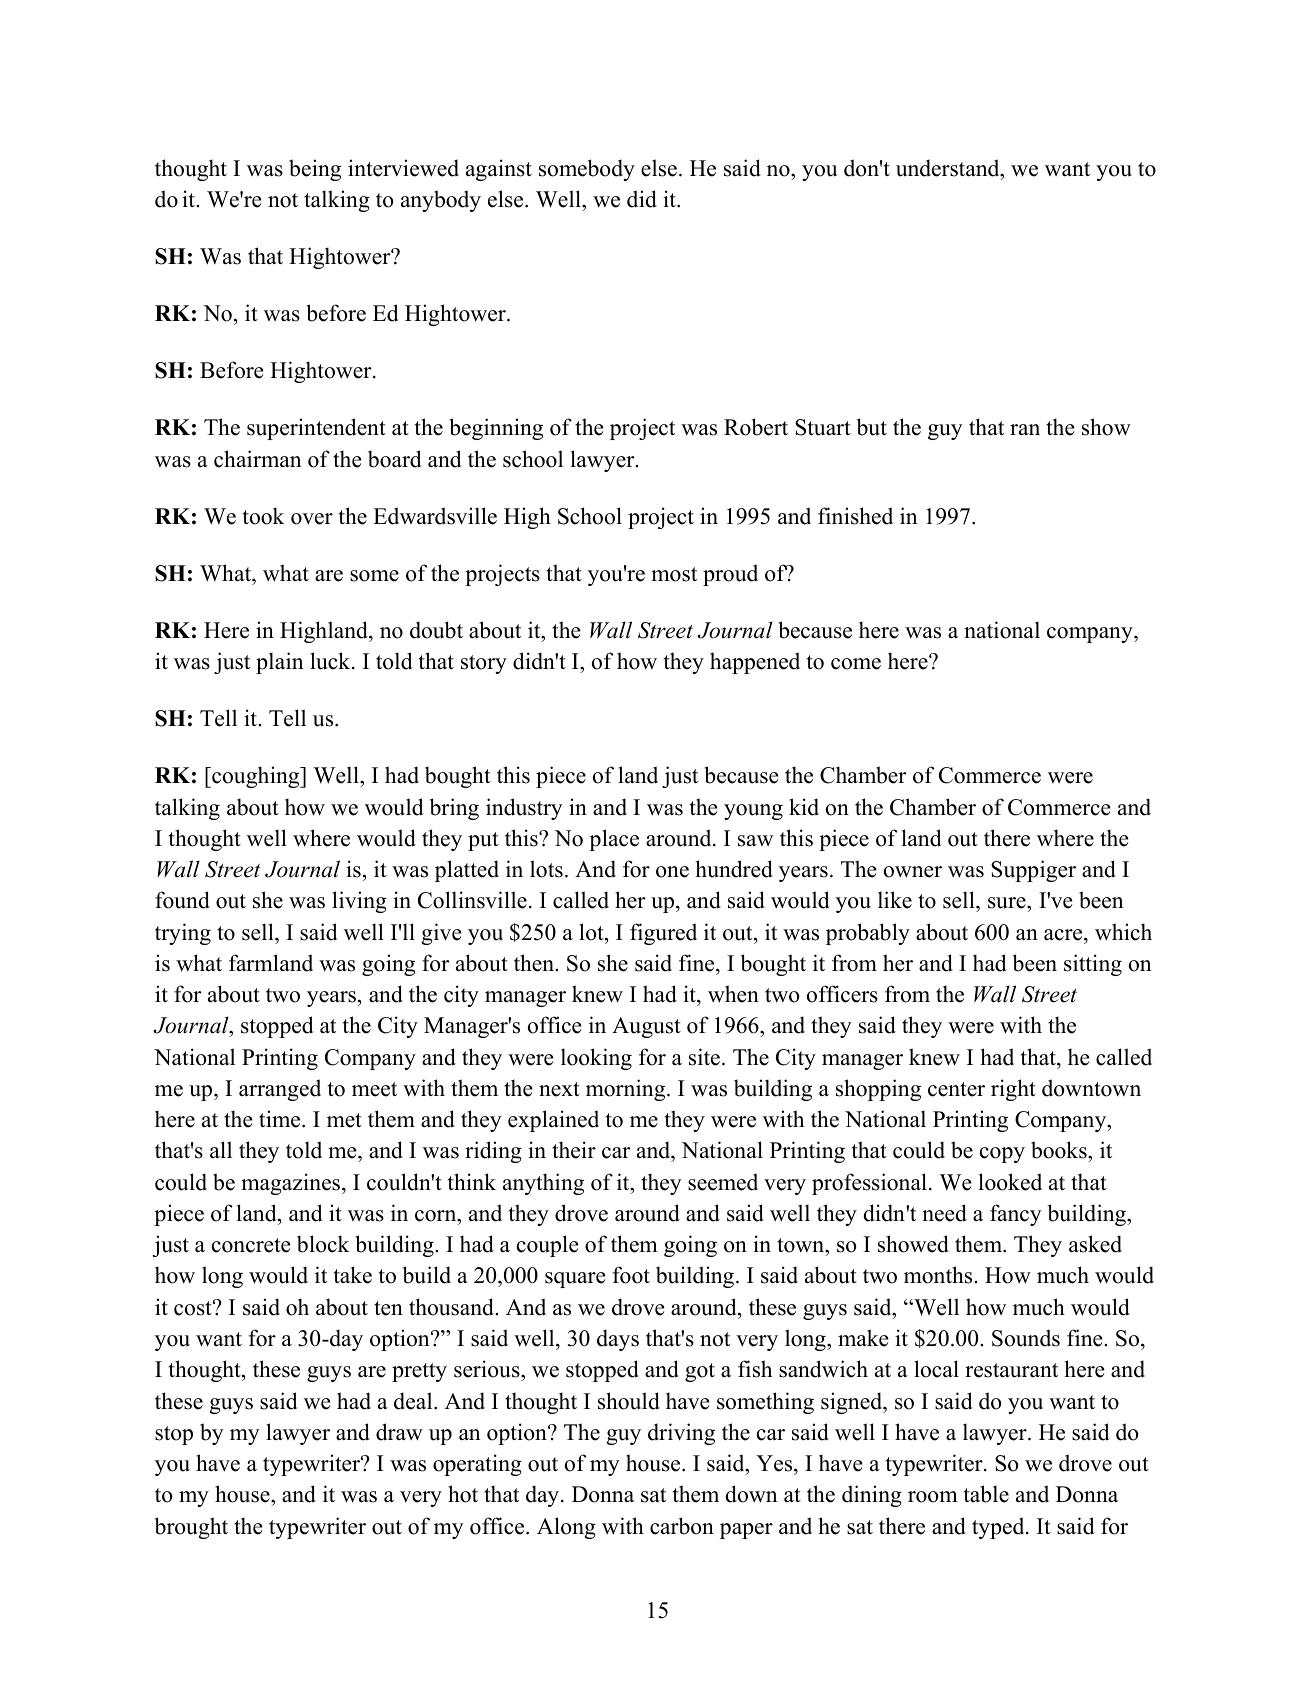  What do you see at coordinates (949, 168) in the screenshot?
I see `understand` at bounding box center [949, 168].
